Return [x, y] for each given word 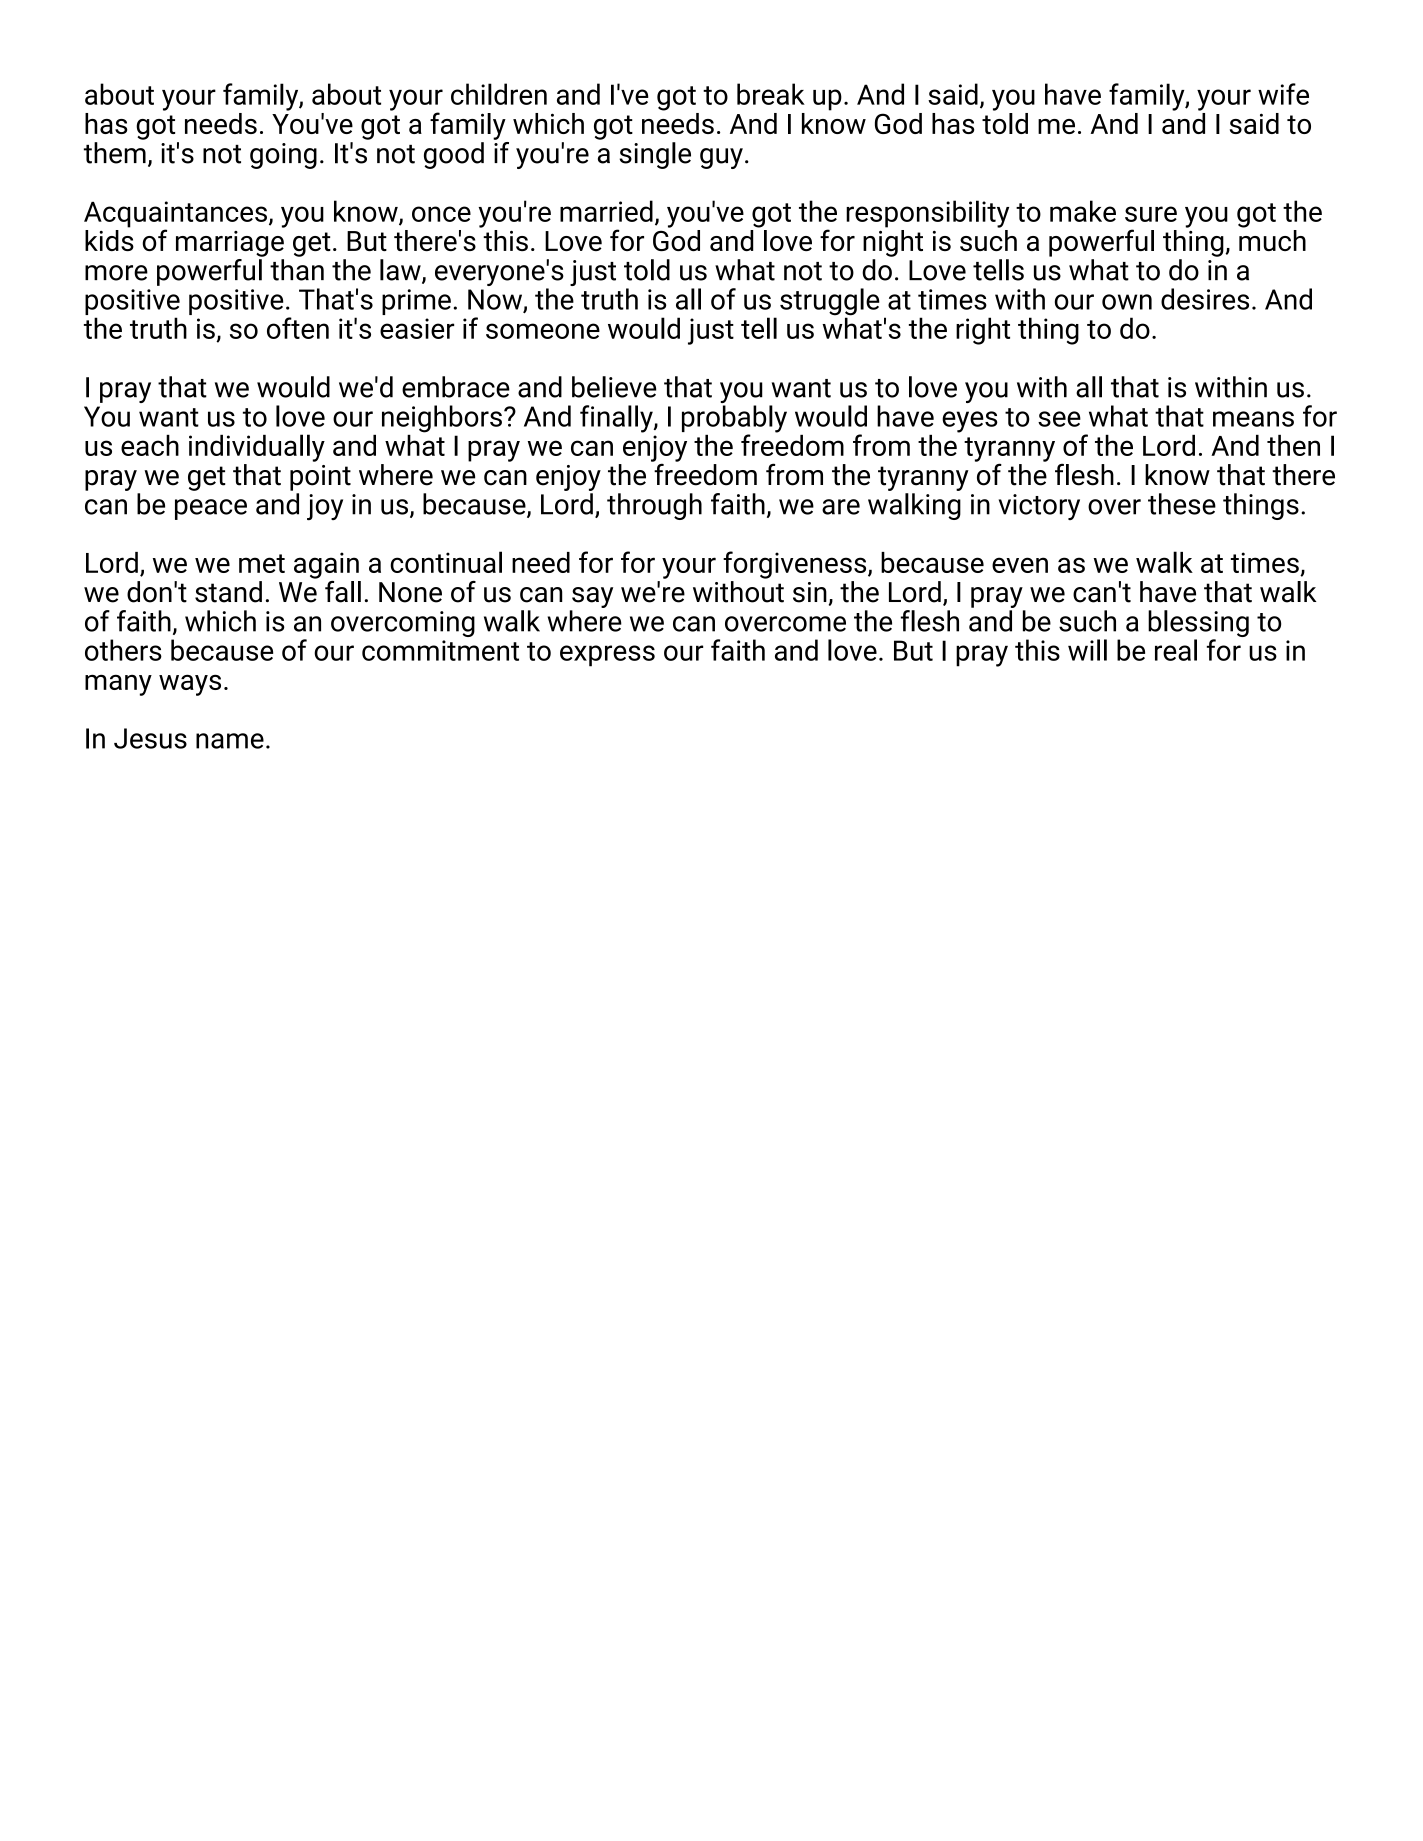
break [771, 94]
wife [1283, 94]
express [607, 656]
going [283, 156]
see [1059, 419]
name [230, 741]
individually [257, 448]
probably [734, 420]
